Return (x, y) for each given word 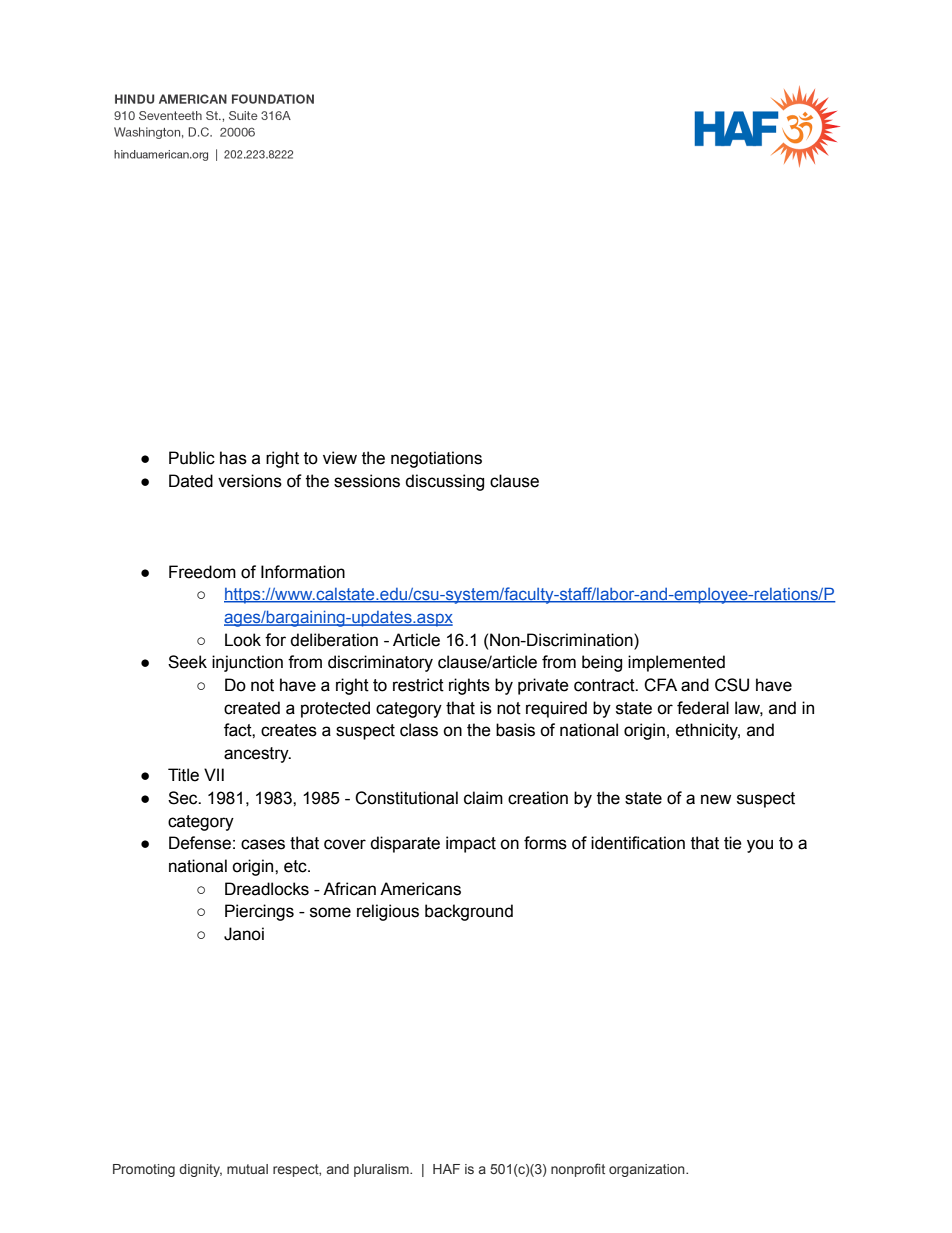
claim (483, 798)
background (469, 912)
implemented (676, 663)
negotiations (436, 459)
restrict (418, 685)
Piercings (259, 912)
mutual (247, 1169)
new (716, 799)
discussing (444, 482)
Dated (191, 481)
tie (733, 843)
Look (243, 640)
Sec (184, 798)
